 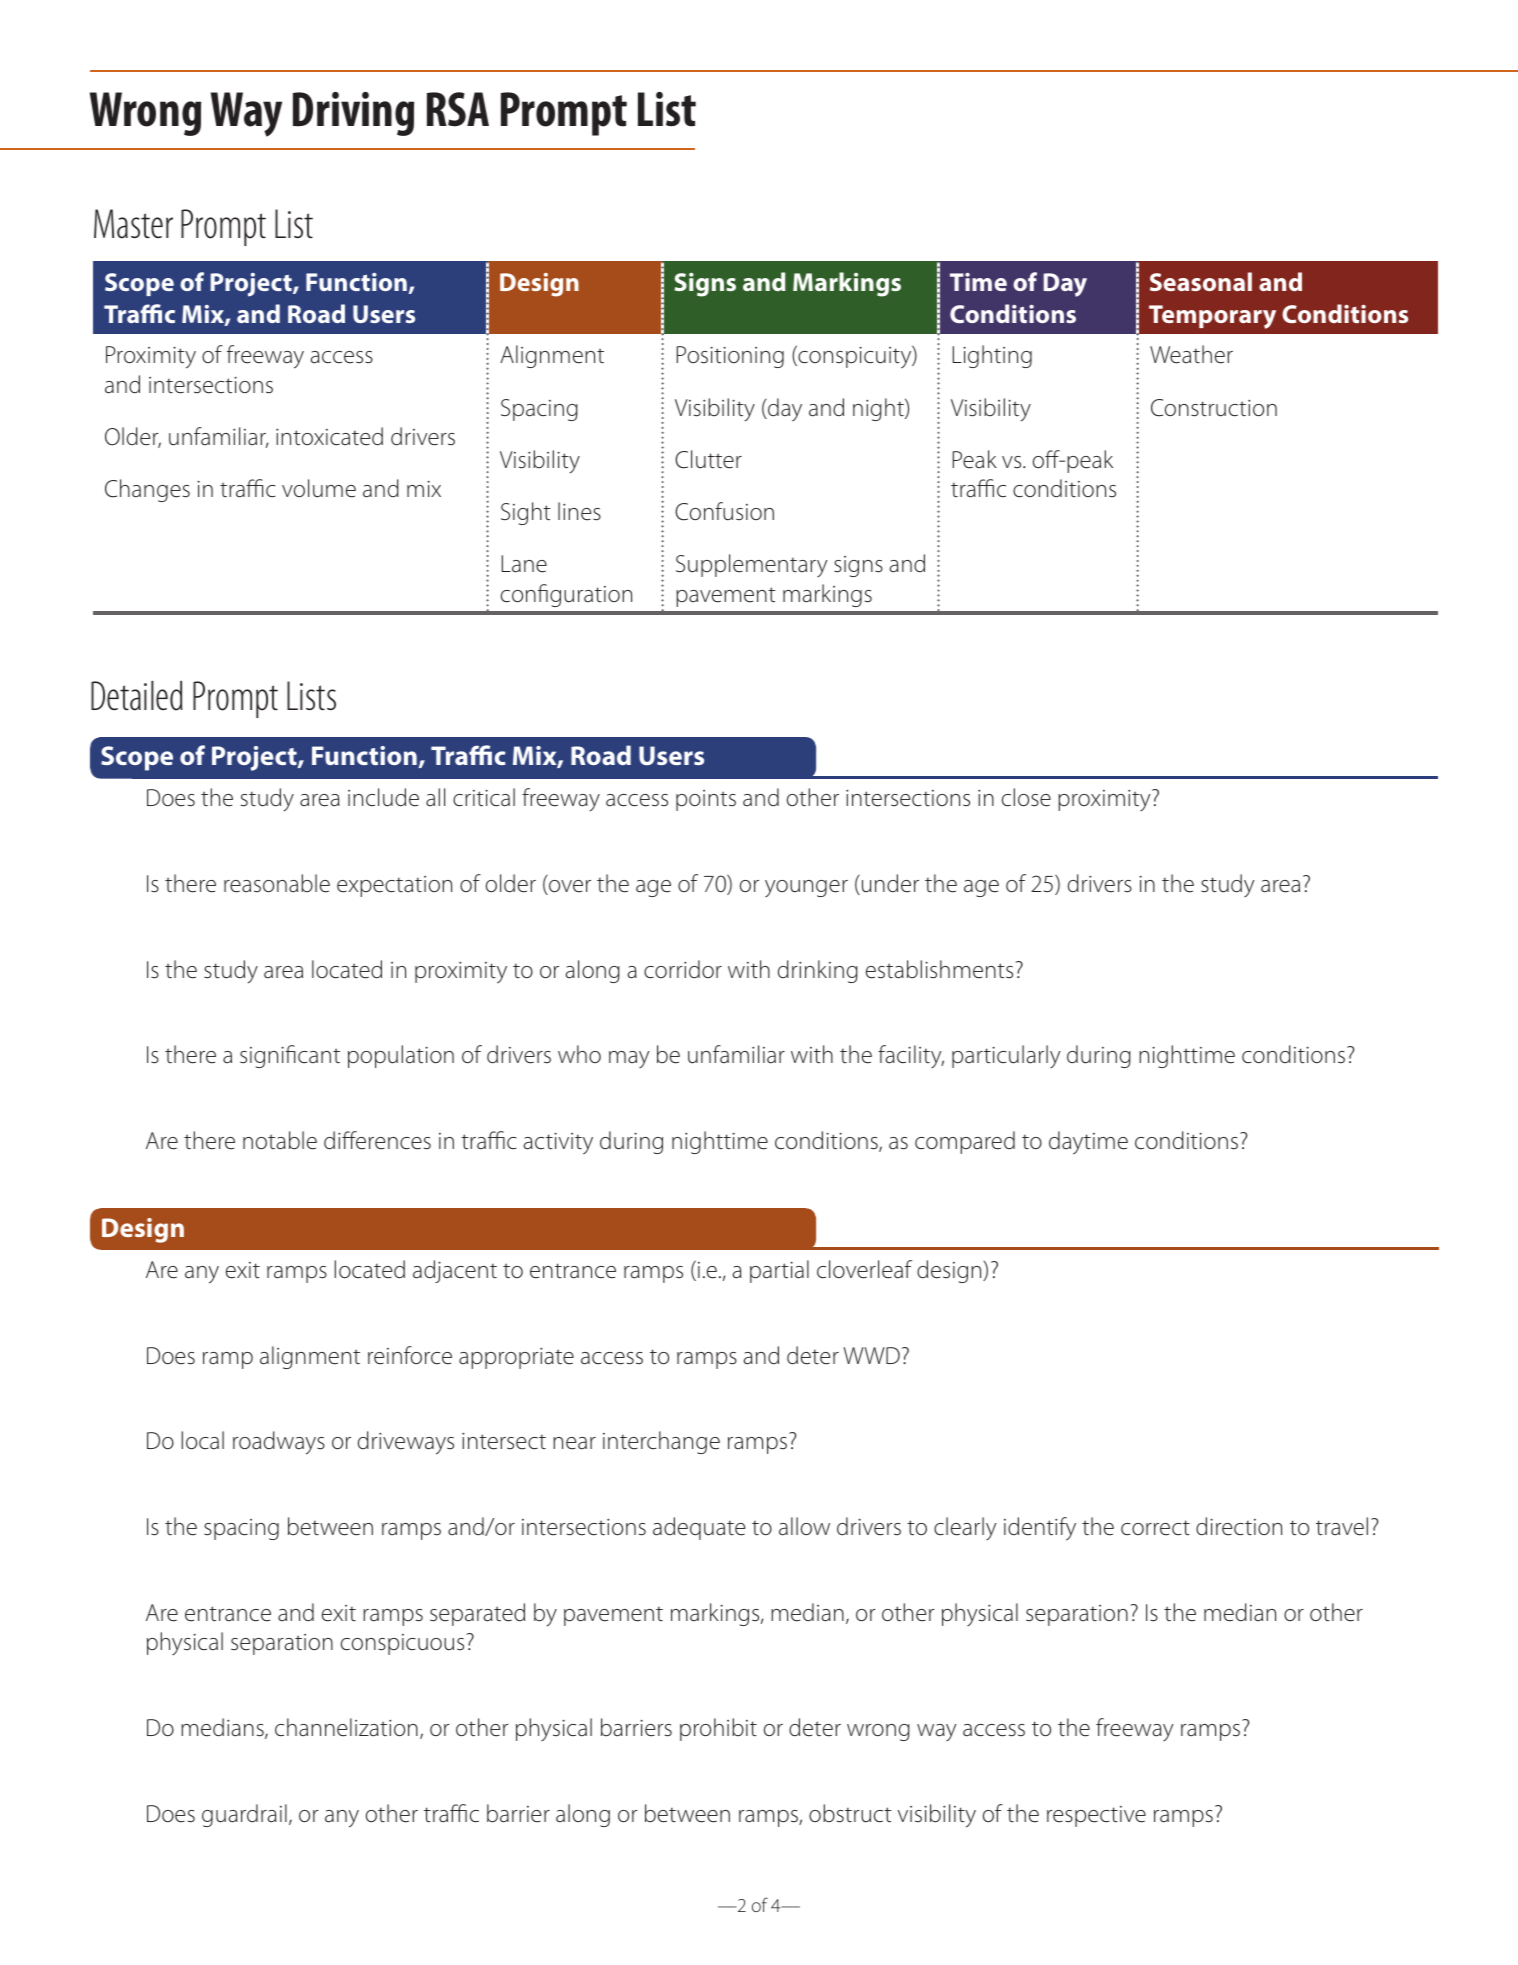 What do you see at coordinates (718, 1729) in the image?
I see `prohibit` at bounding box center [718, 1729].
